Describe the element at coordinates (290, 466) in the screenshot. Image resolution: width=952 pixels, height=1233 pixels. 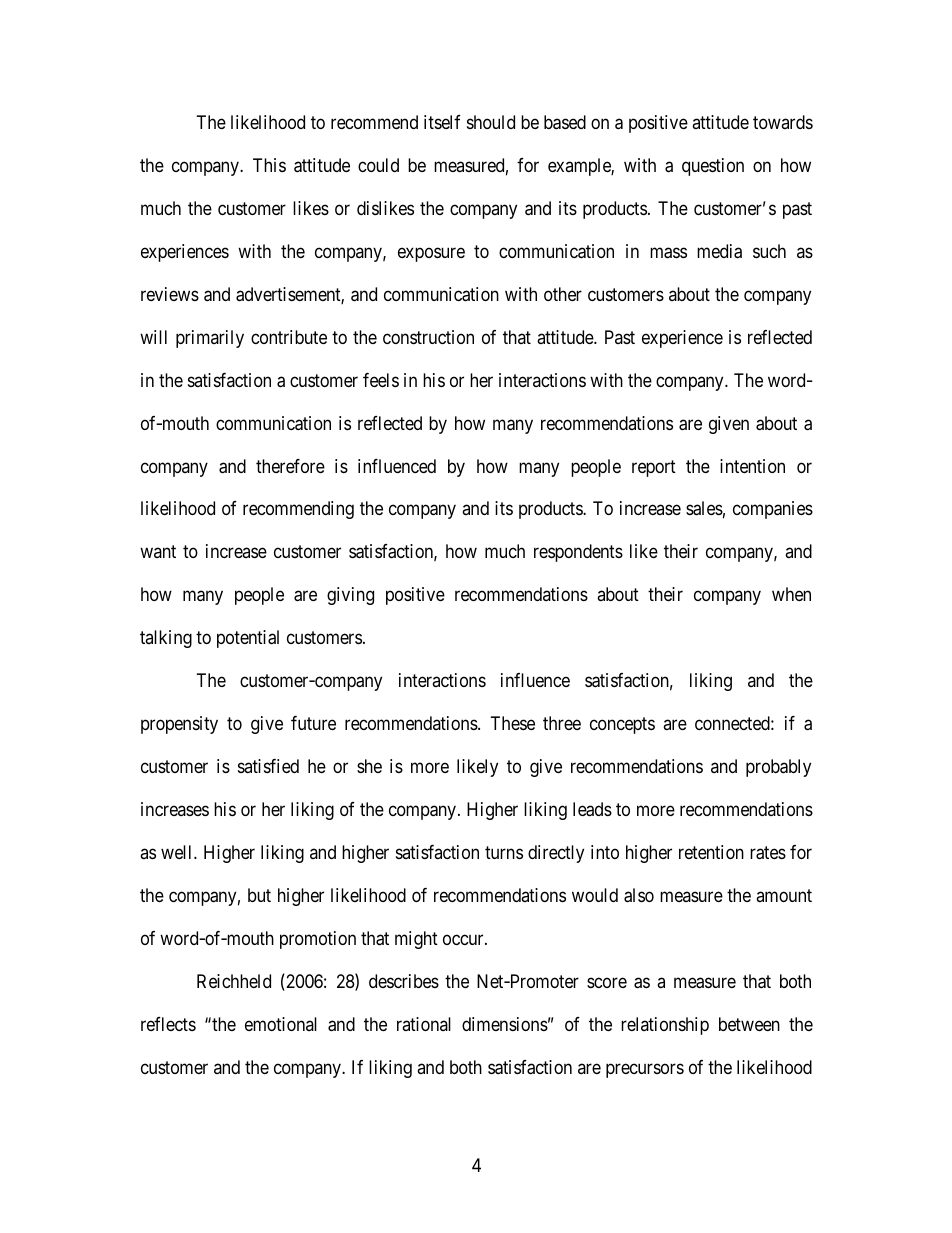
I see `therefore` at that location.
